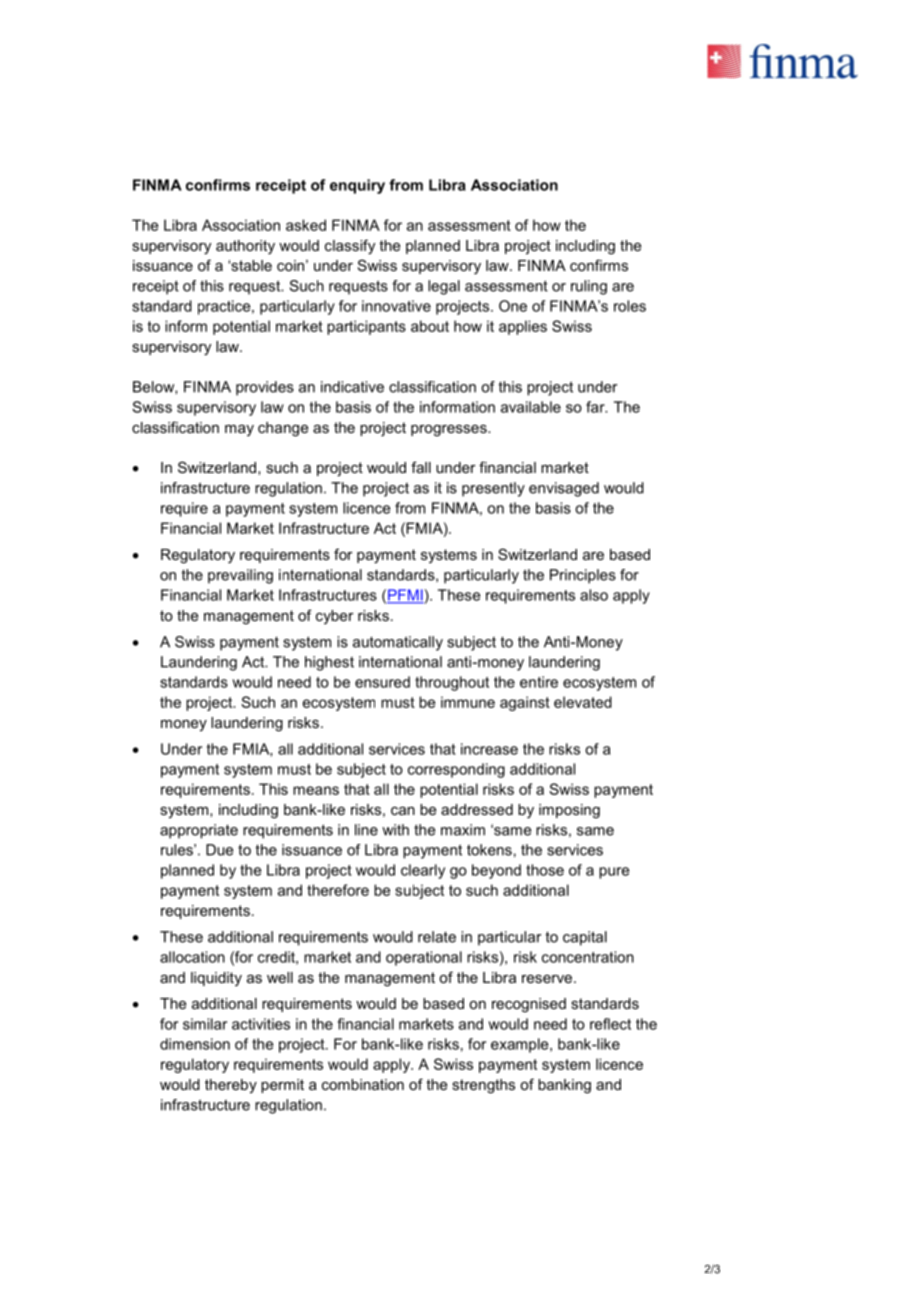 Image resolution: width=924 pixels, height=1308 pixels. Describe the element at coordinates (596, 407) in the screenshot. I see `far` at that location.
